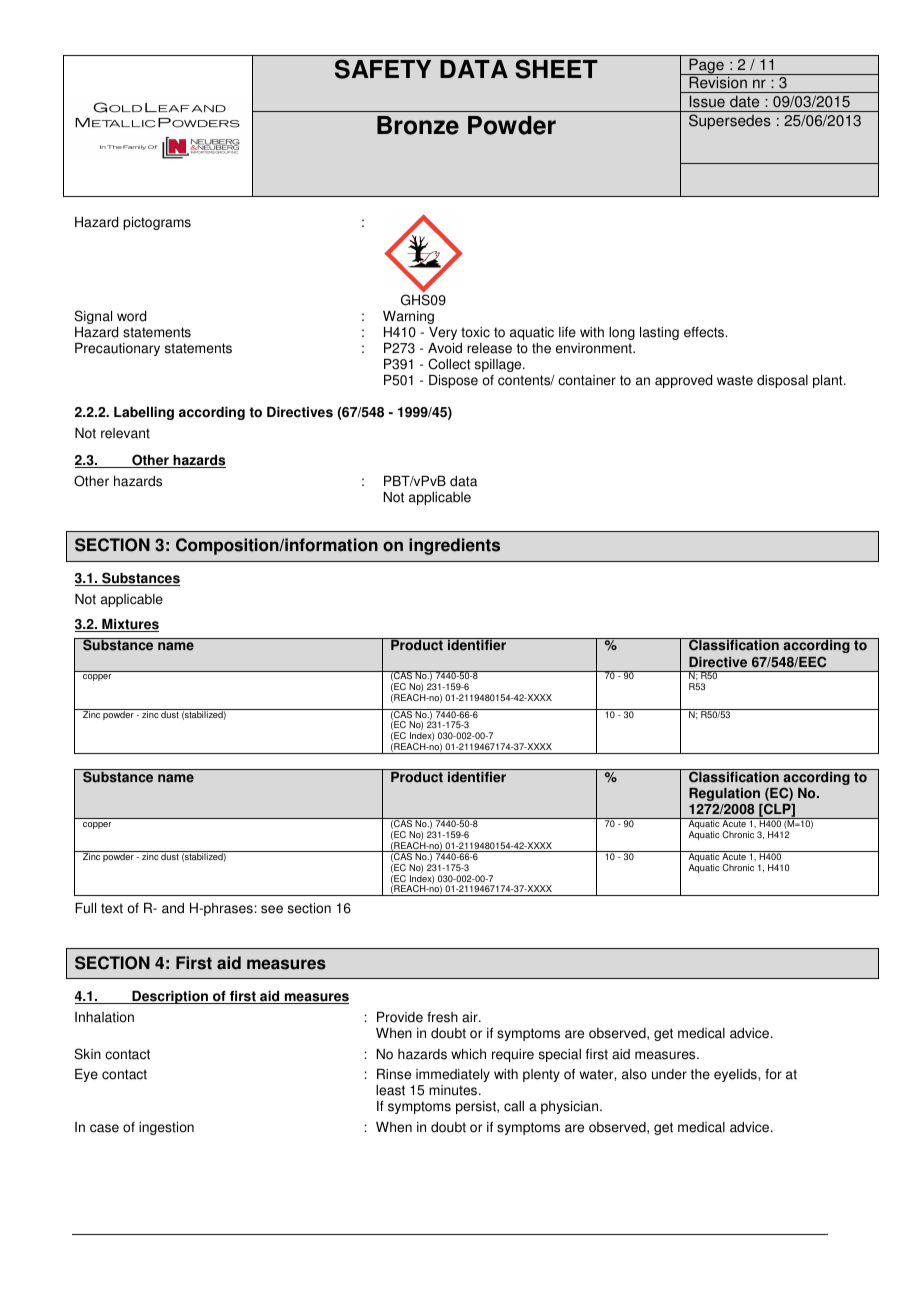  Describe the element at coordinates (454, 546) in the screenshot. I see `ingredients` at that location.
